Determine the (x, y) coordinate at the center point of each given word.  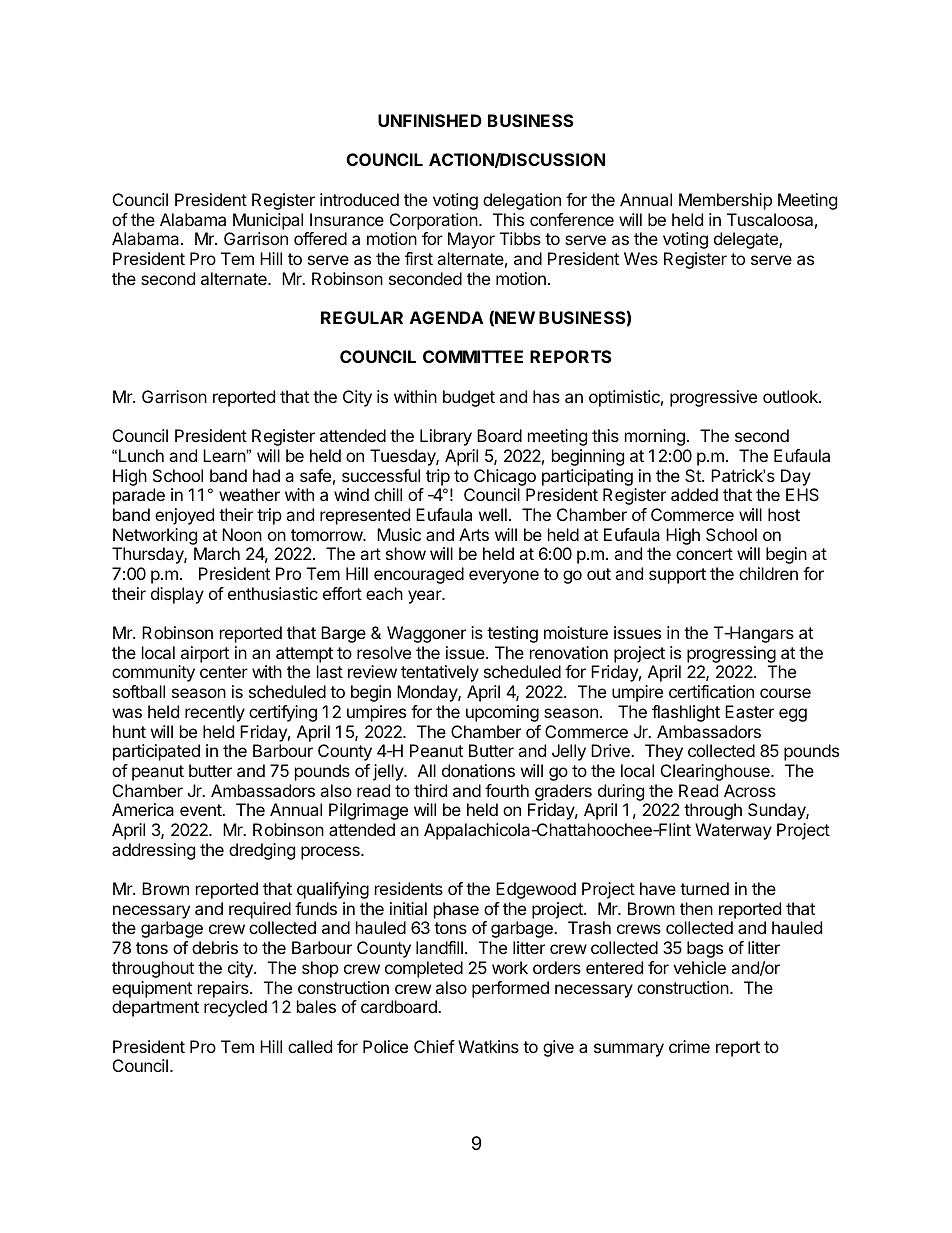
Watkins (488, 1046)
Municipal (268, 221)
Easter (749, 711)
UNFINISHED (430, 120)
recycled (235, 1008)
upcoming (502, 713)
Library (446, 437)
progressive (713, 398)
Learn (225, 455)
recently (215, 713)
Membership (725, 201)
